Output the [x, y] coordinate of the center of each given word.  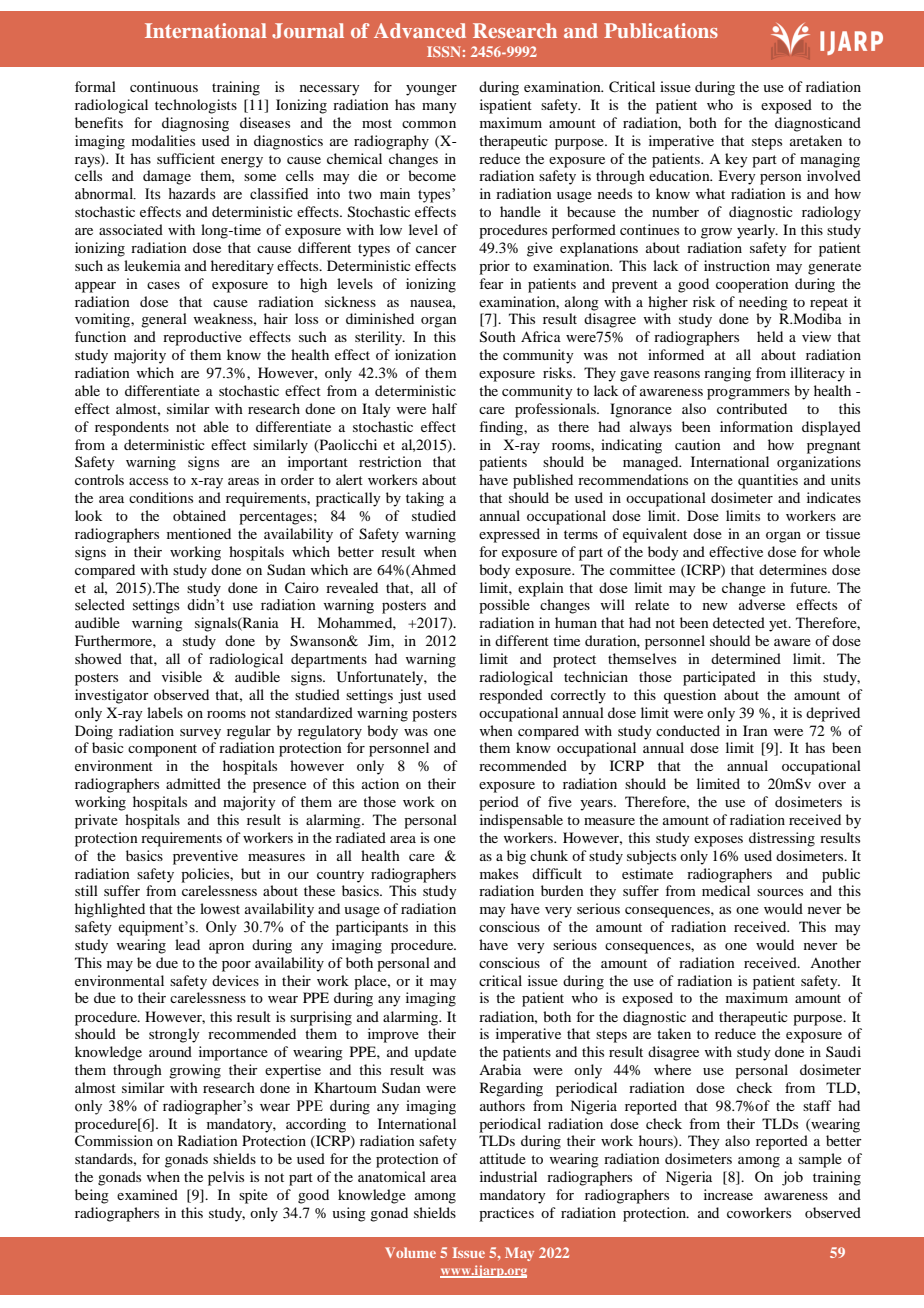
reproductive [202, 338]
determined [746, 658]
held [770, 336]
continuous [164, 86]
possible [504, 606]
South [498, 337]
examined [147, 1194]
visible [182, 676]
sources [780, 892]
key [736, 160]
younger [431, 90]
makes [499, 873]
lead [187, 944]
